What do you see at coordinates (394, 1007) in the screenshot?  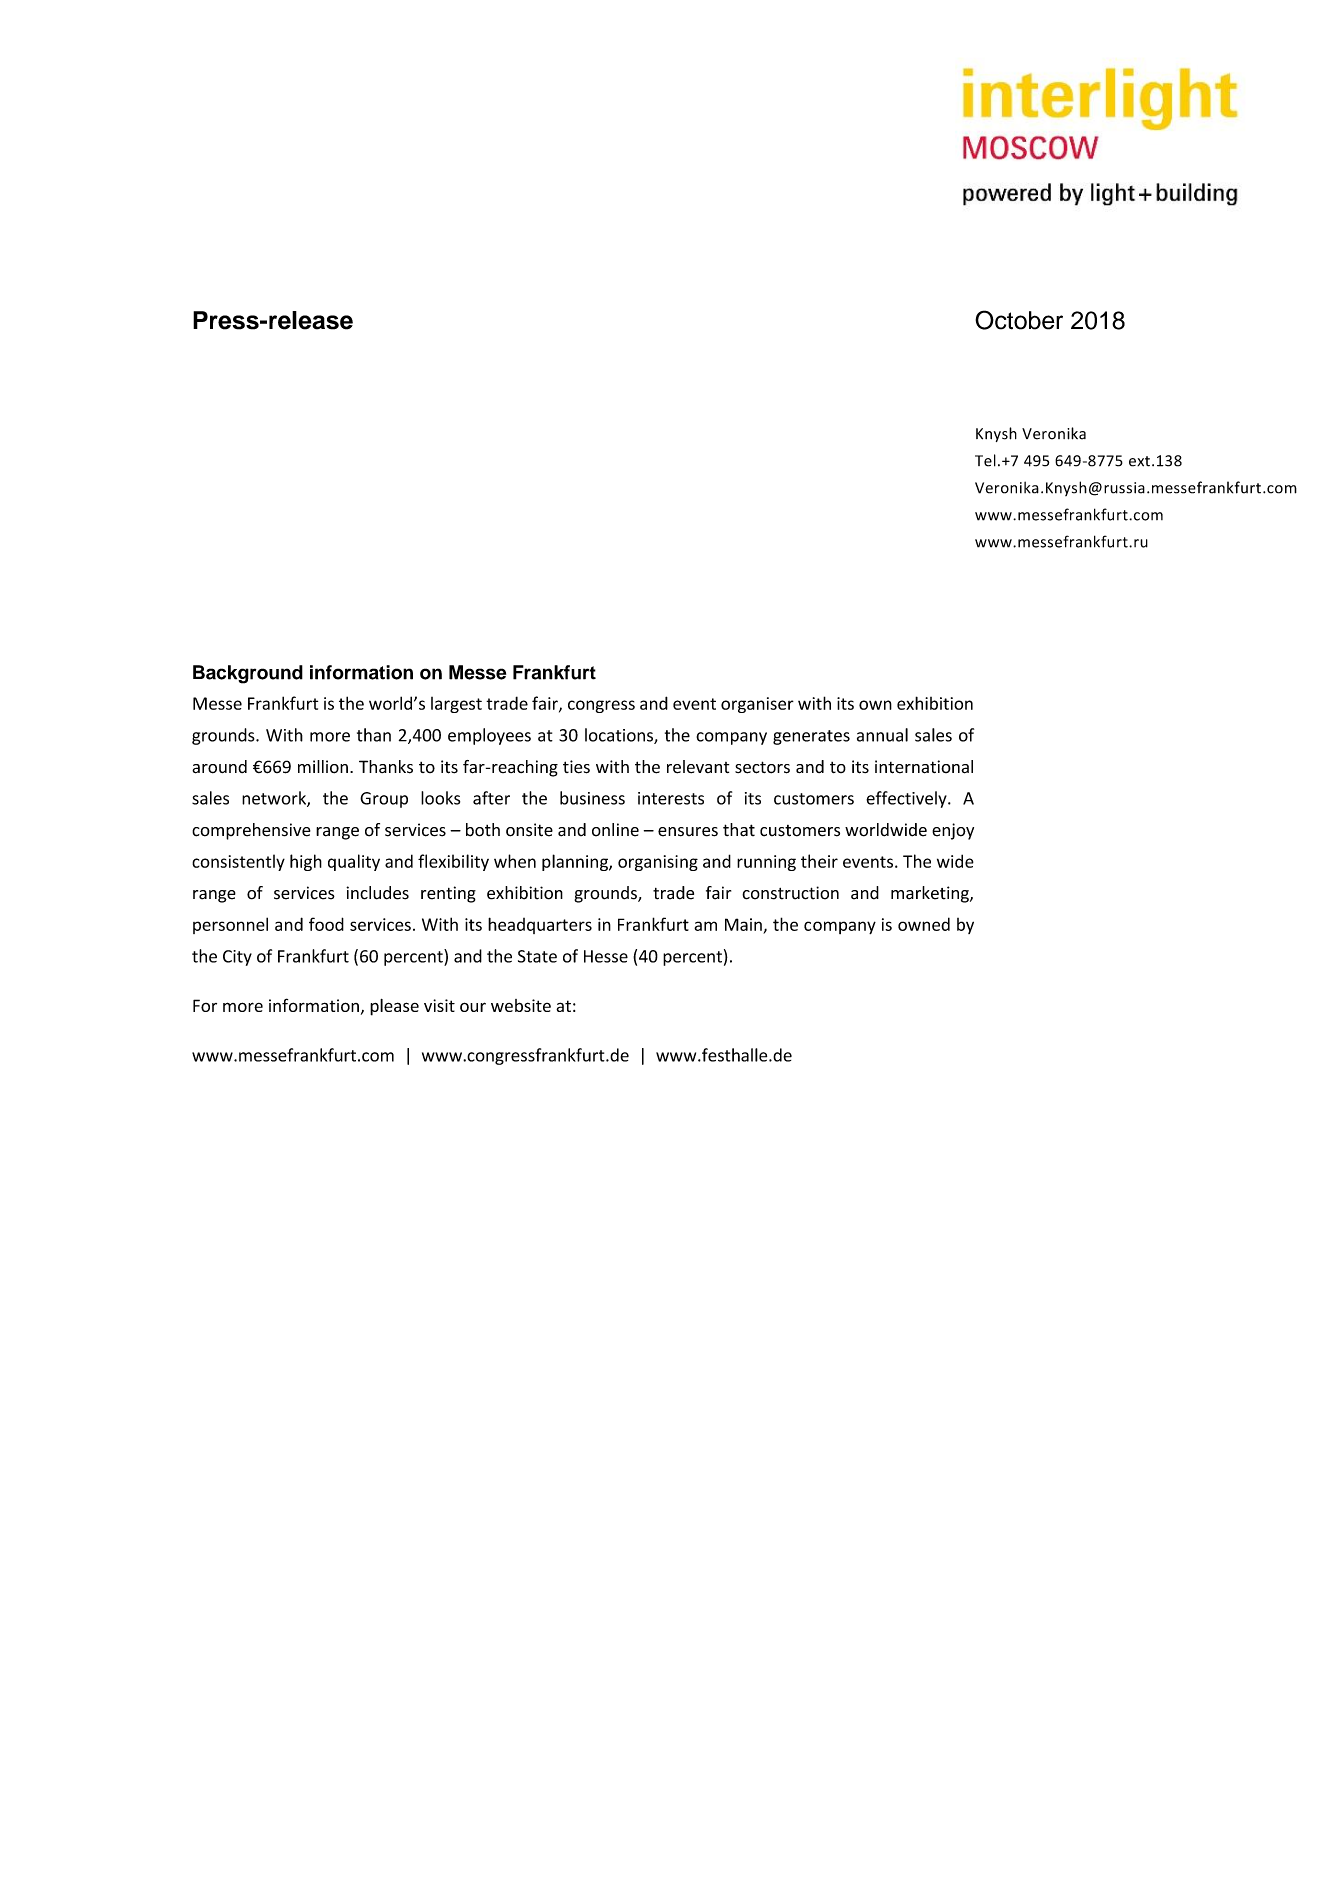 I see `please` at bounding box center [394, 1007].
